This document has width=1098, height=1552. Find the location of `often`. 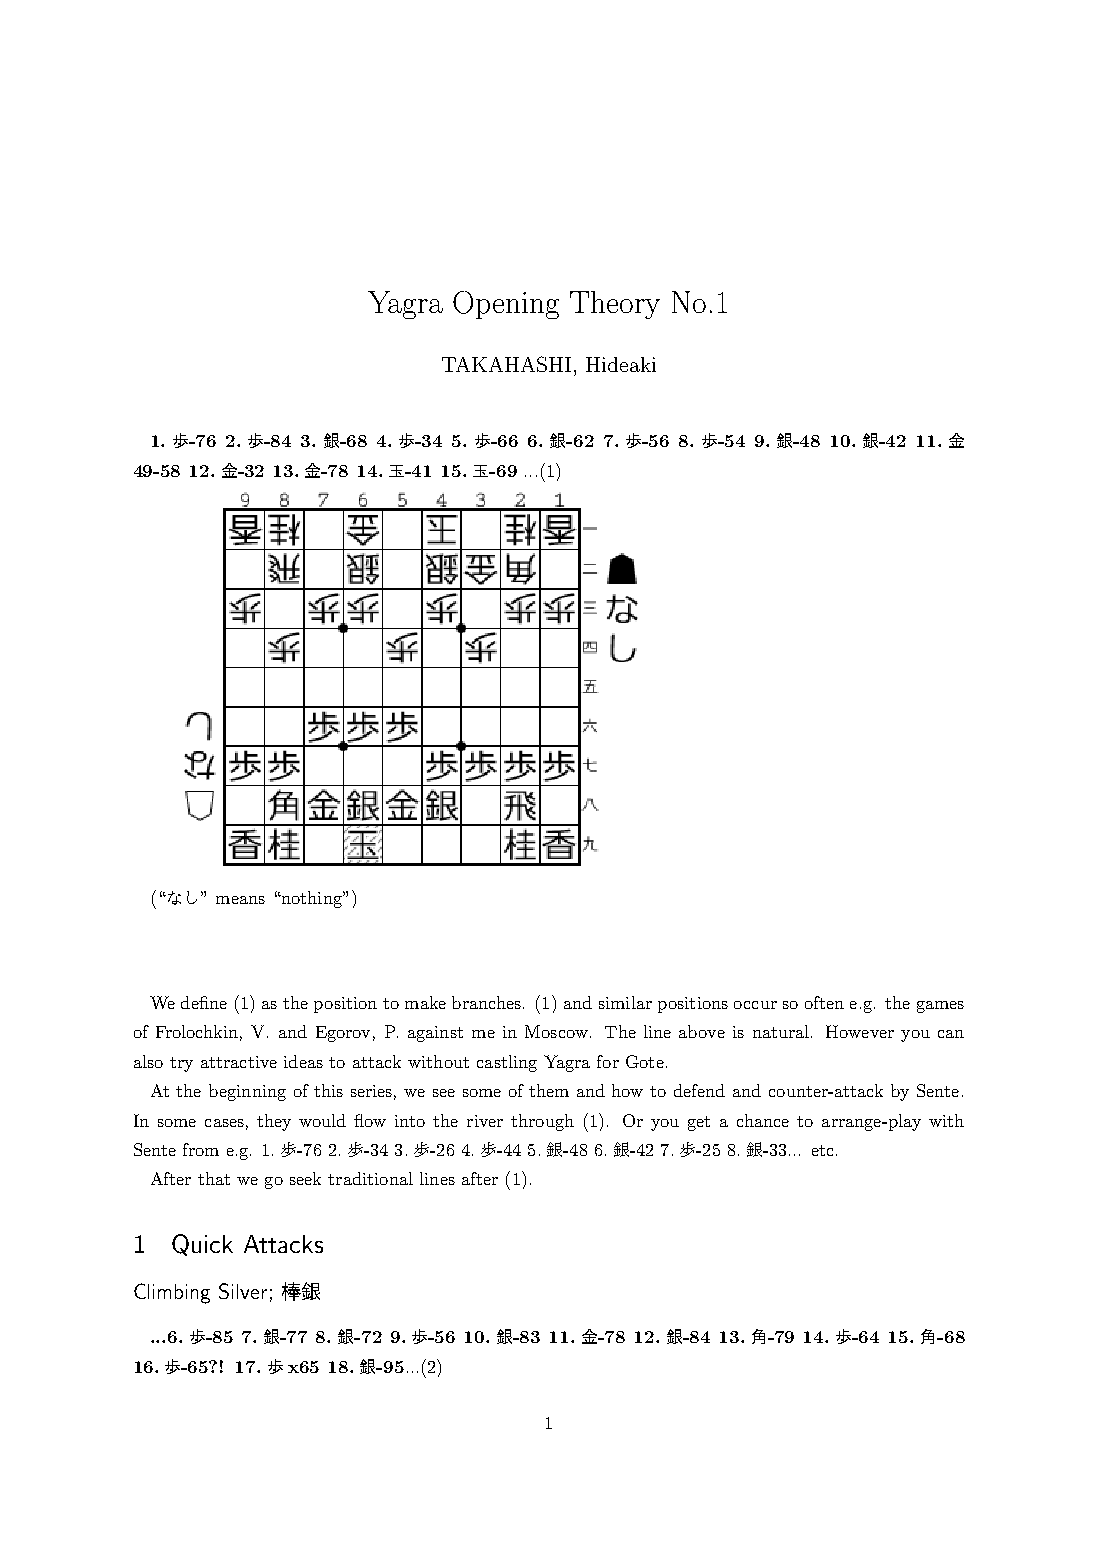

often is located at coordinates (824, 1002).
